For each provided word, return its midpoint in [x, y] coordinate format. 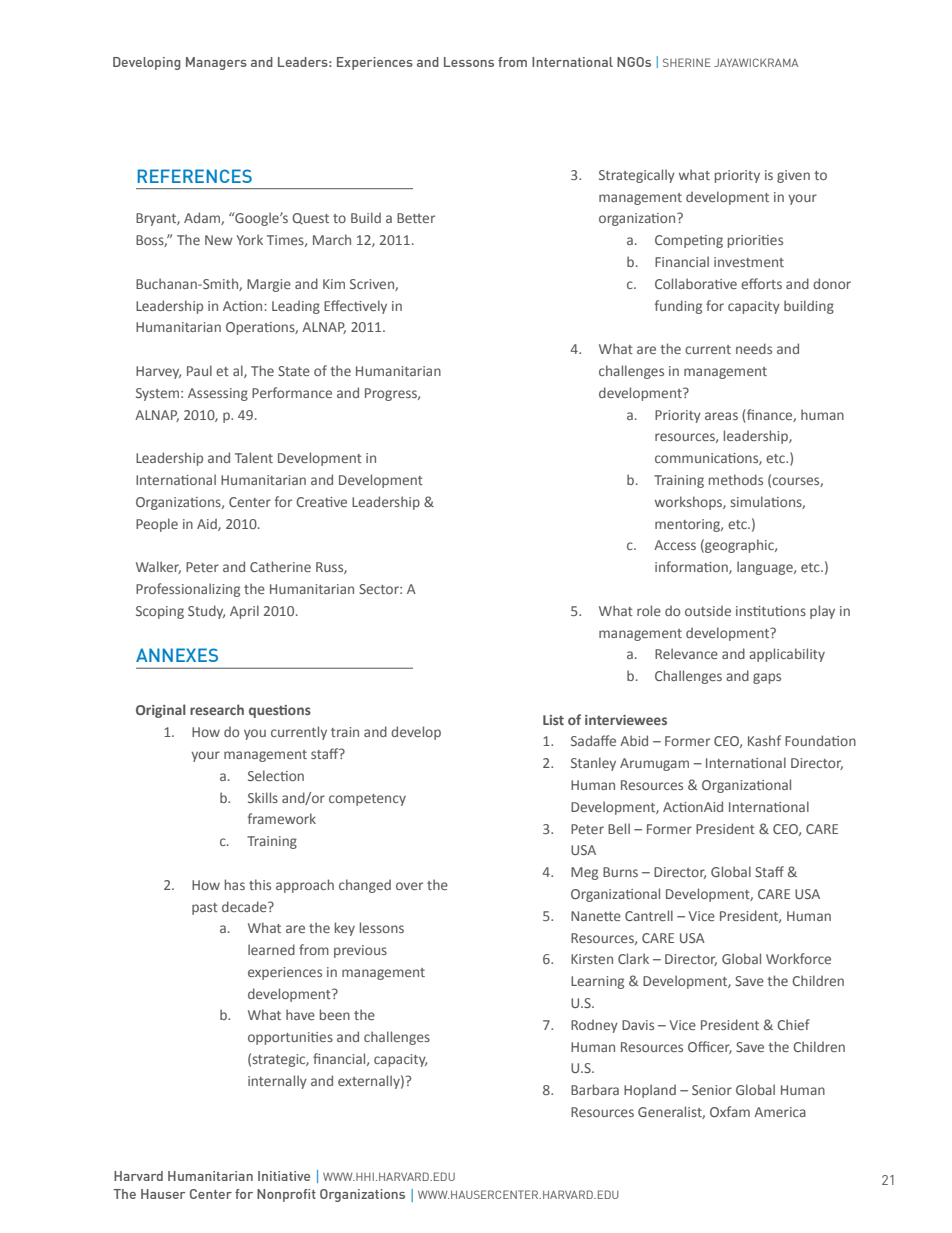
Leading [296, 307]
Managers [216, 63]
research [217, 709]
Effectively [355, 307]
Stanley [593, 764]
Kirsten [592, 959]
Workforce [798, 958]
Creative [321, 502]
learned [271, 949]
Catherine [280, 566]
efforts [761, 283]
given [793, 176]
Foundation [820, 740]
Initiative [284, 1176]
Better [416, 218]
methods [736, 479]
